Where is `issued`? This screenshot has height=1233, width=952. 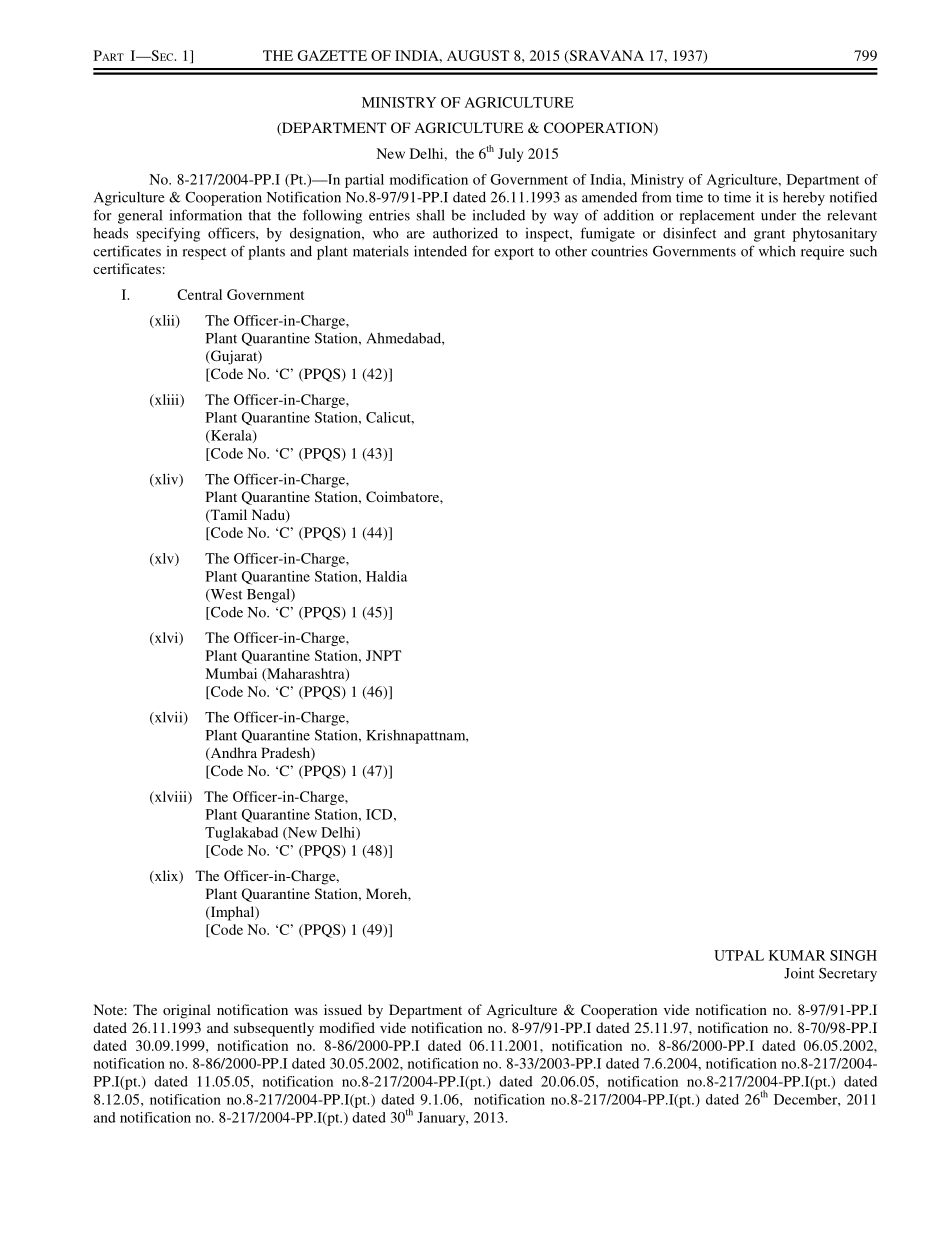
issued is located at coordinates (343, 1009).
